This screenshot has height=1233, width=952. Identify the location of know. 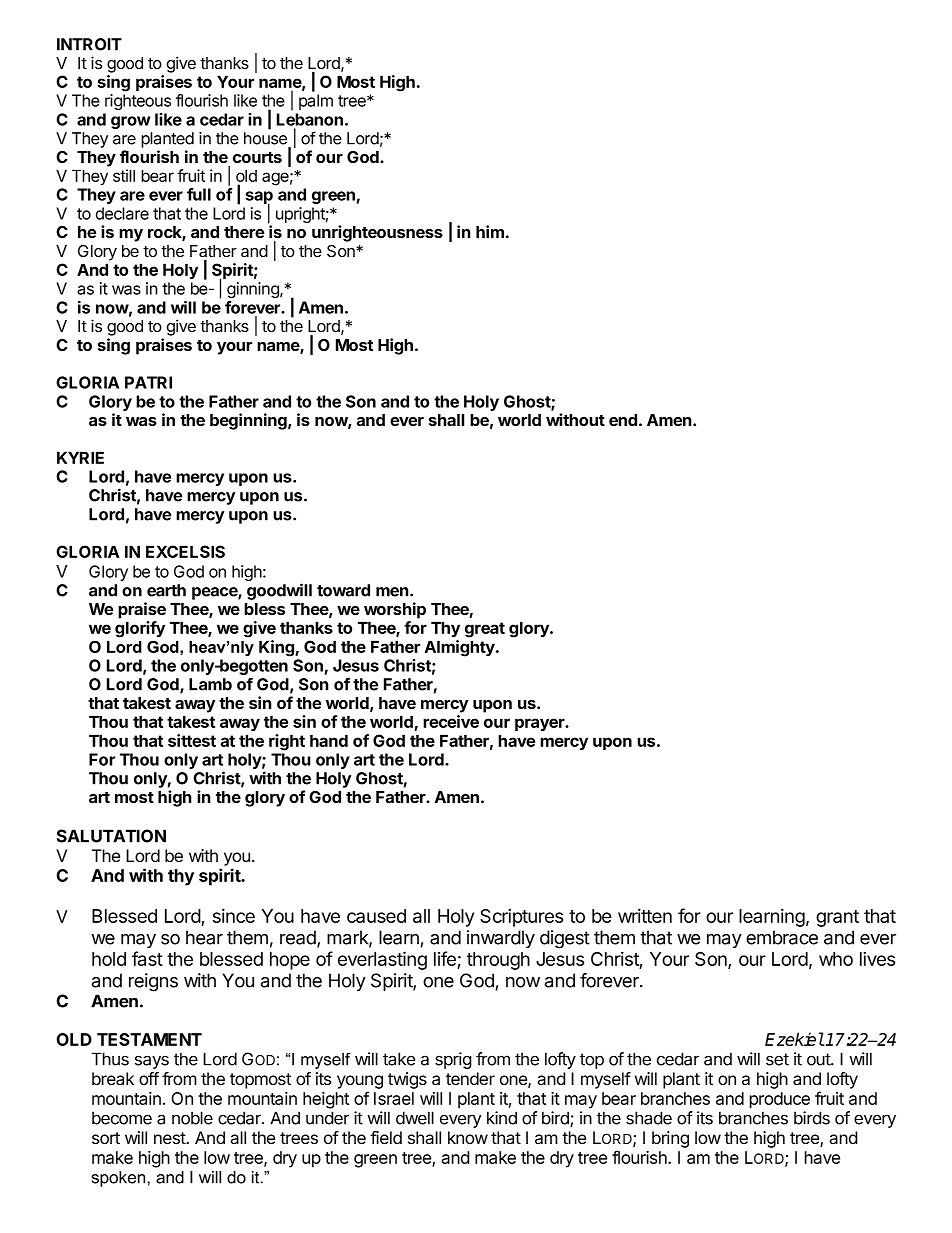
(468, 1137).
